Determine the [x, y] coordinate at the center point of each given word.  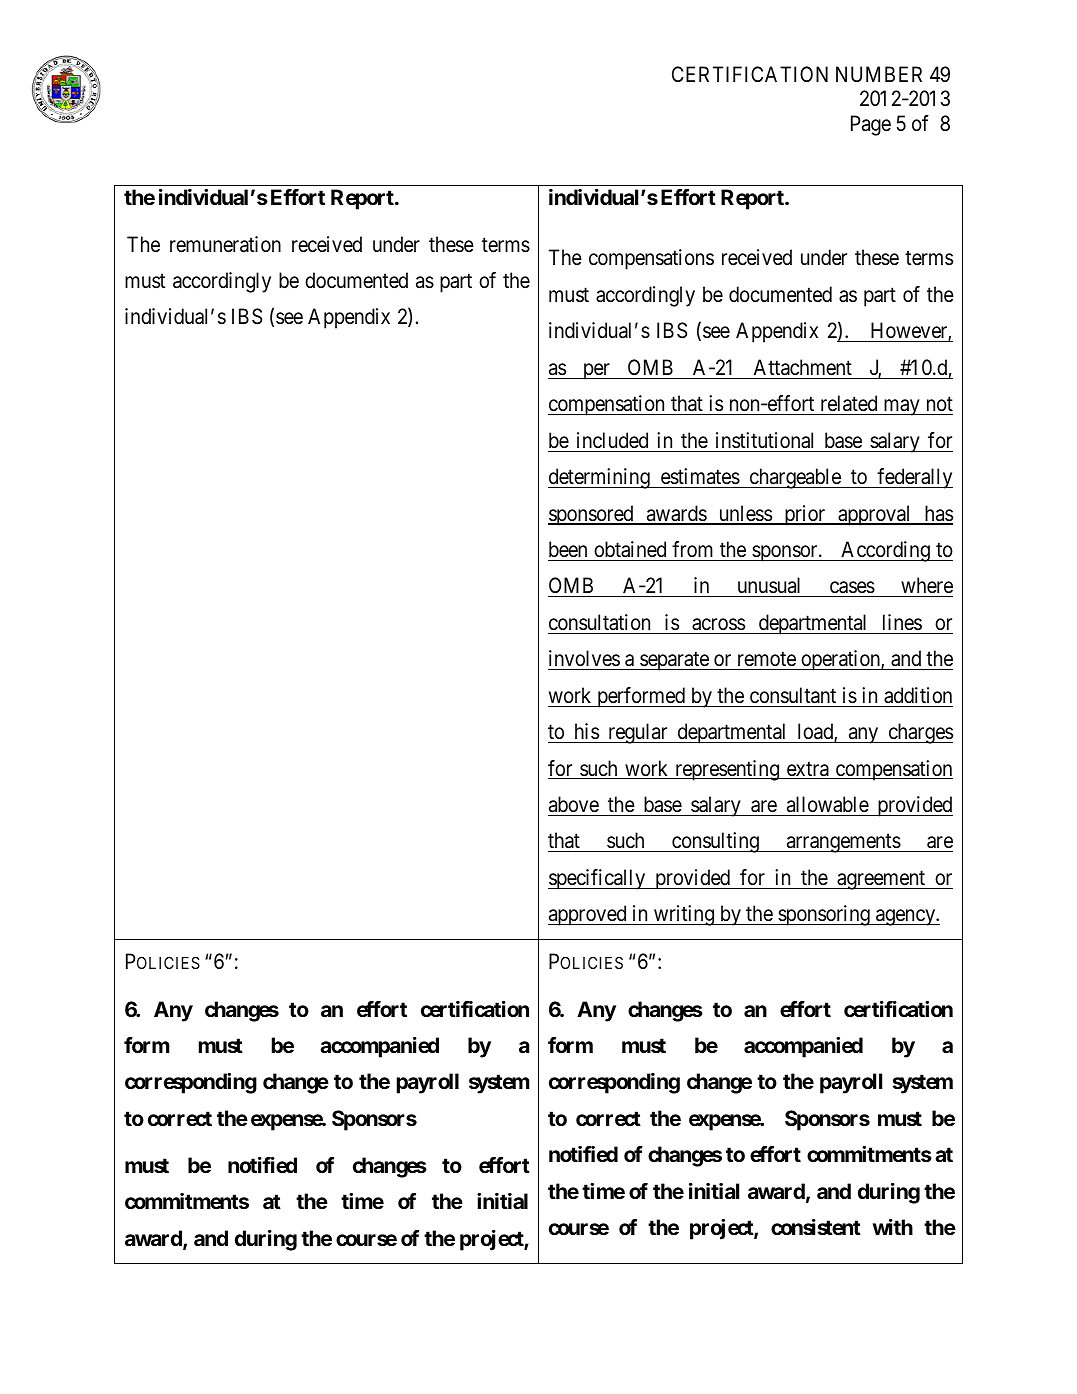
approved [588, 915]
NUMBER [879, 74]
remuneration [225, 244]
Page [871, 125]
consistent [816, 1227]
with [893, 1227]
